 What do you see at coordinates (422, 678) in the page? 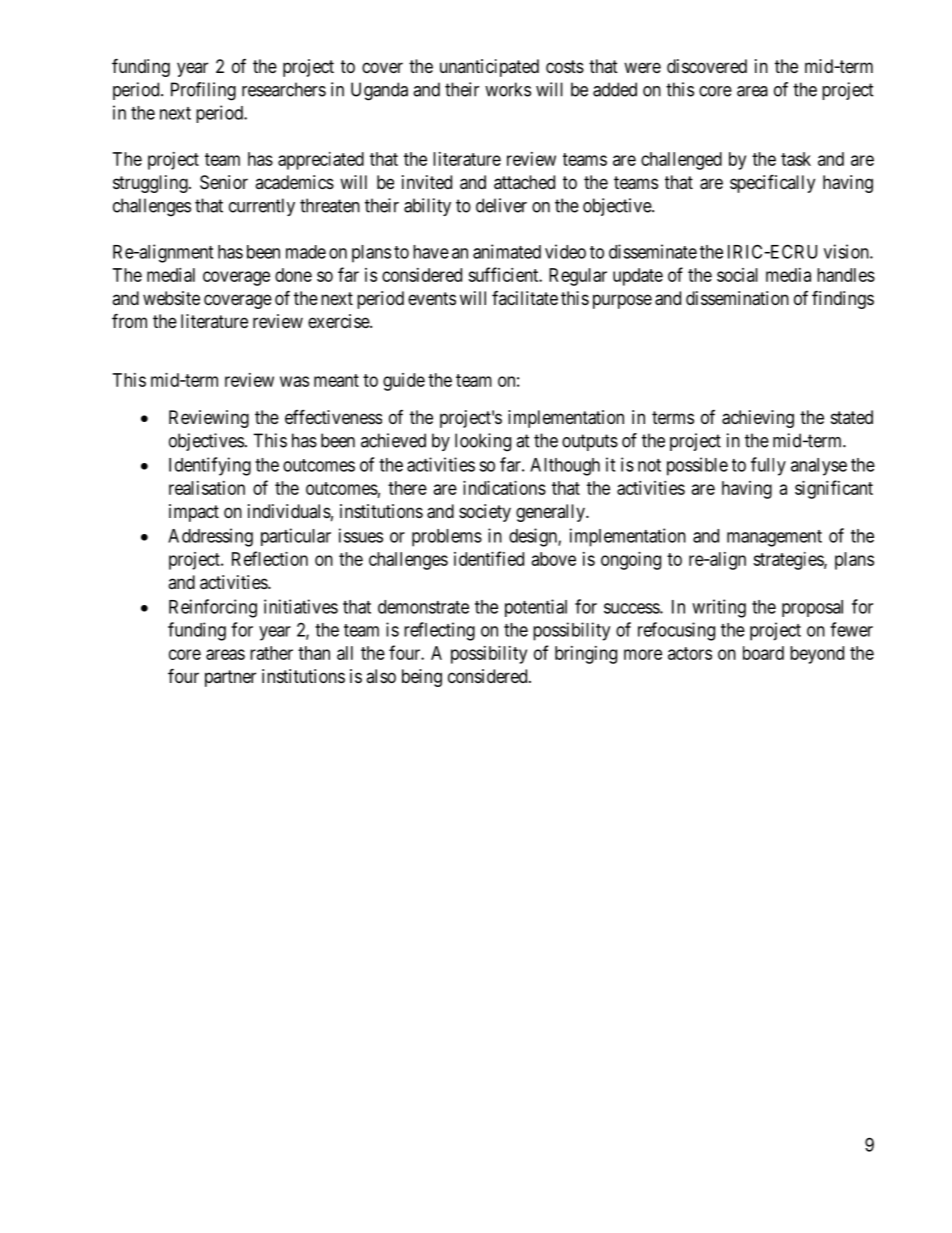
I see `being` at bounding box center [422, 678].
